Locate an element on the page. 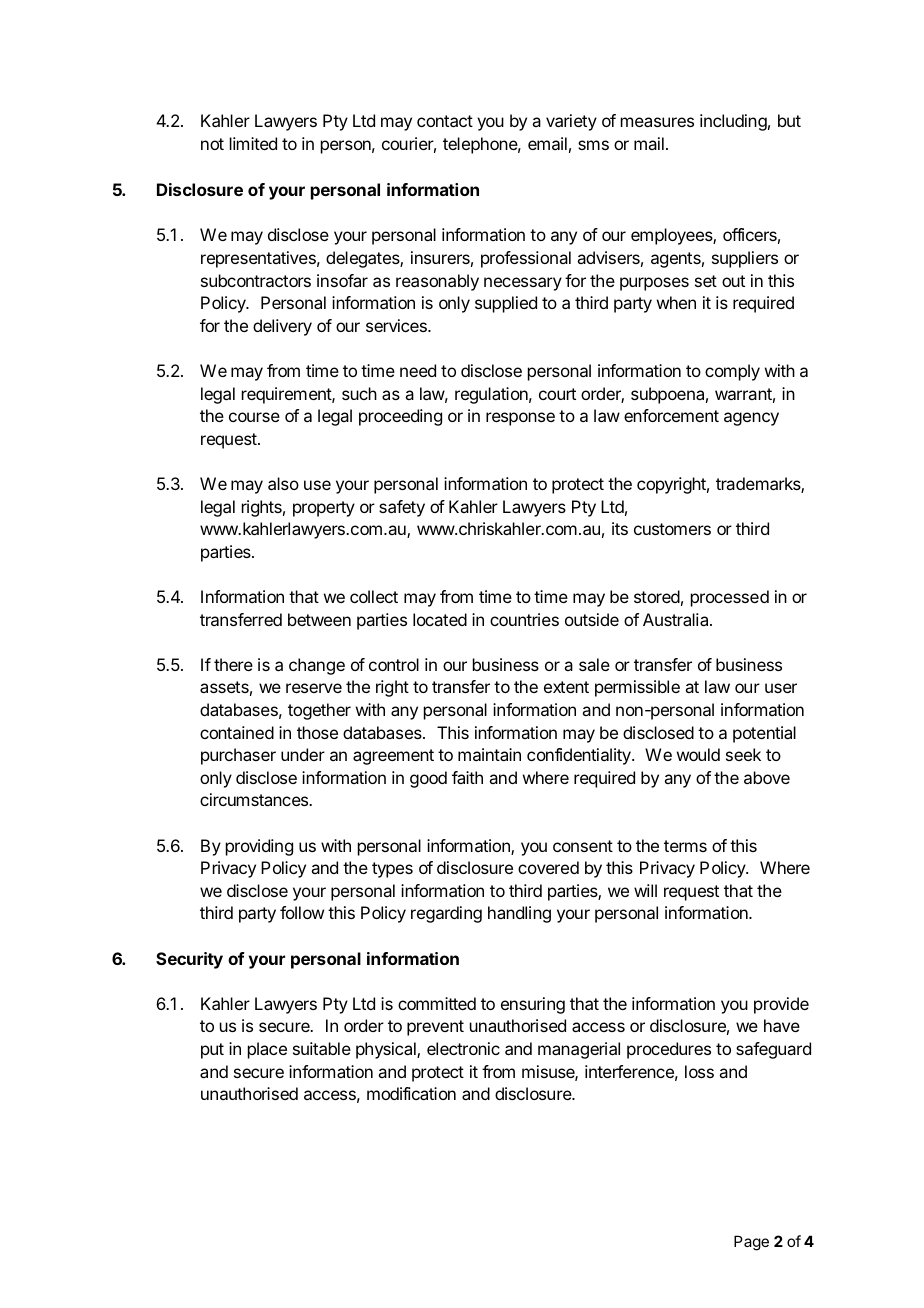  limited is located at coordinates (253, 143).
